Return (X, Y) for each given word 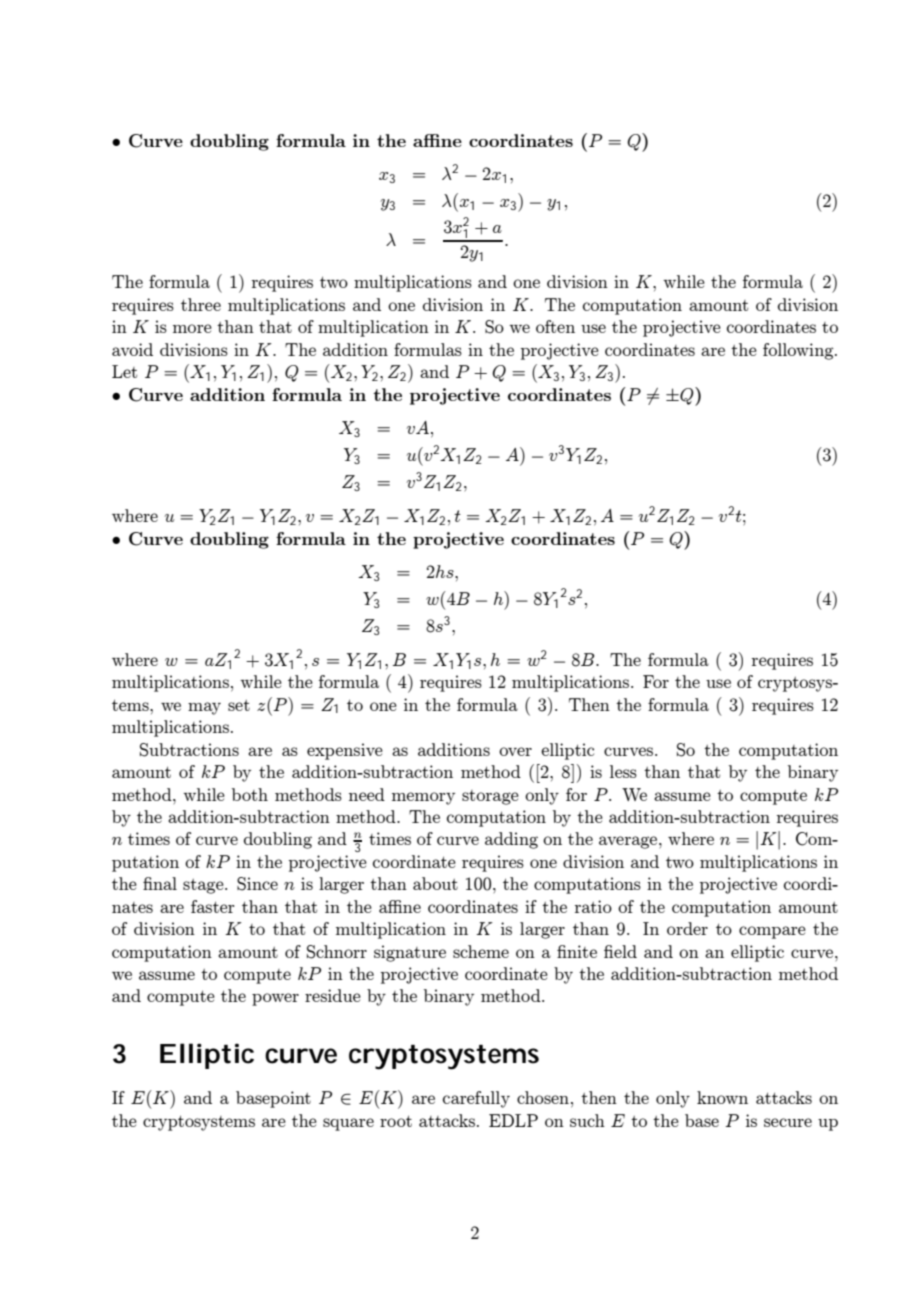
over (515, 751)
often (555, 326)
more (192, 328)
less (623, 771)
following (799, 351)
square (348, 1124)
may (204, 708)
